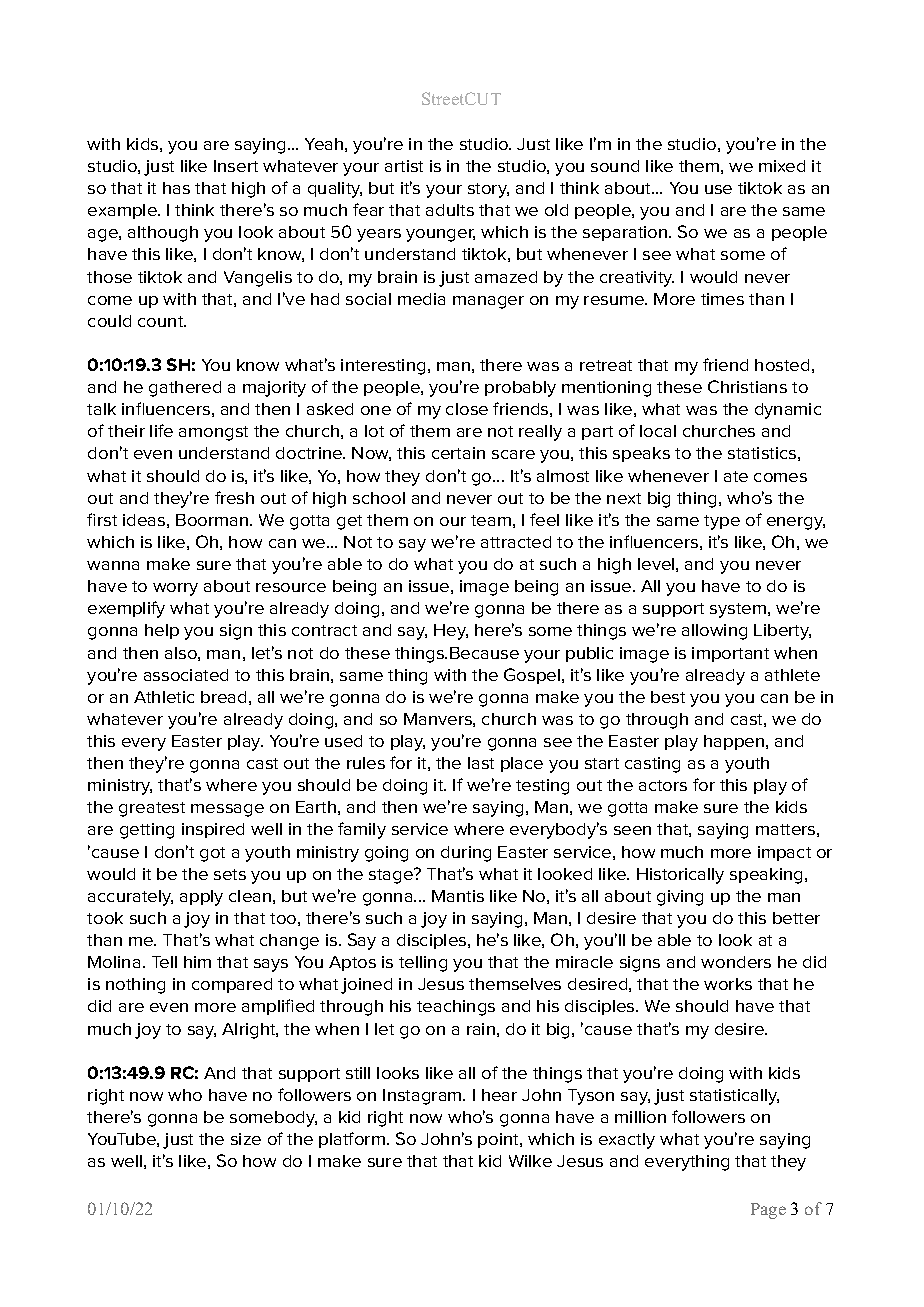  What do you see at coordinates (234, 497) in the screenshot?
I see `fresh` at bounding box center [234, 497].
